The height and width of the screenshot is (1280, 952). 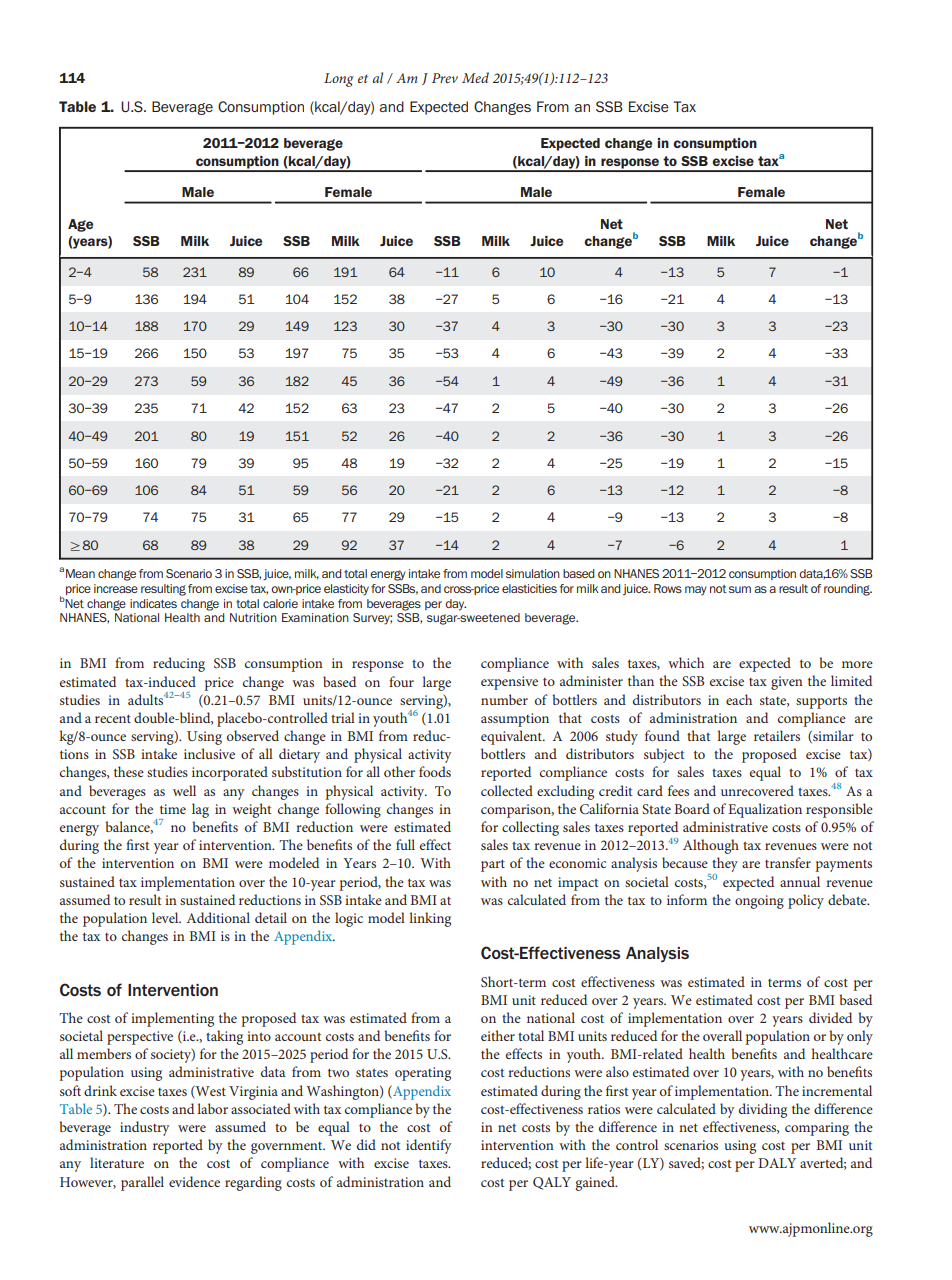 I want to click on given, so click(x=787, y=683).
